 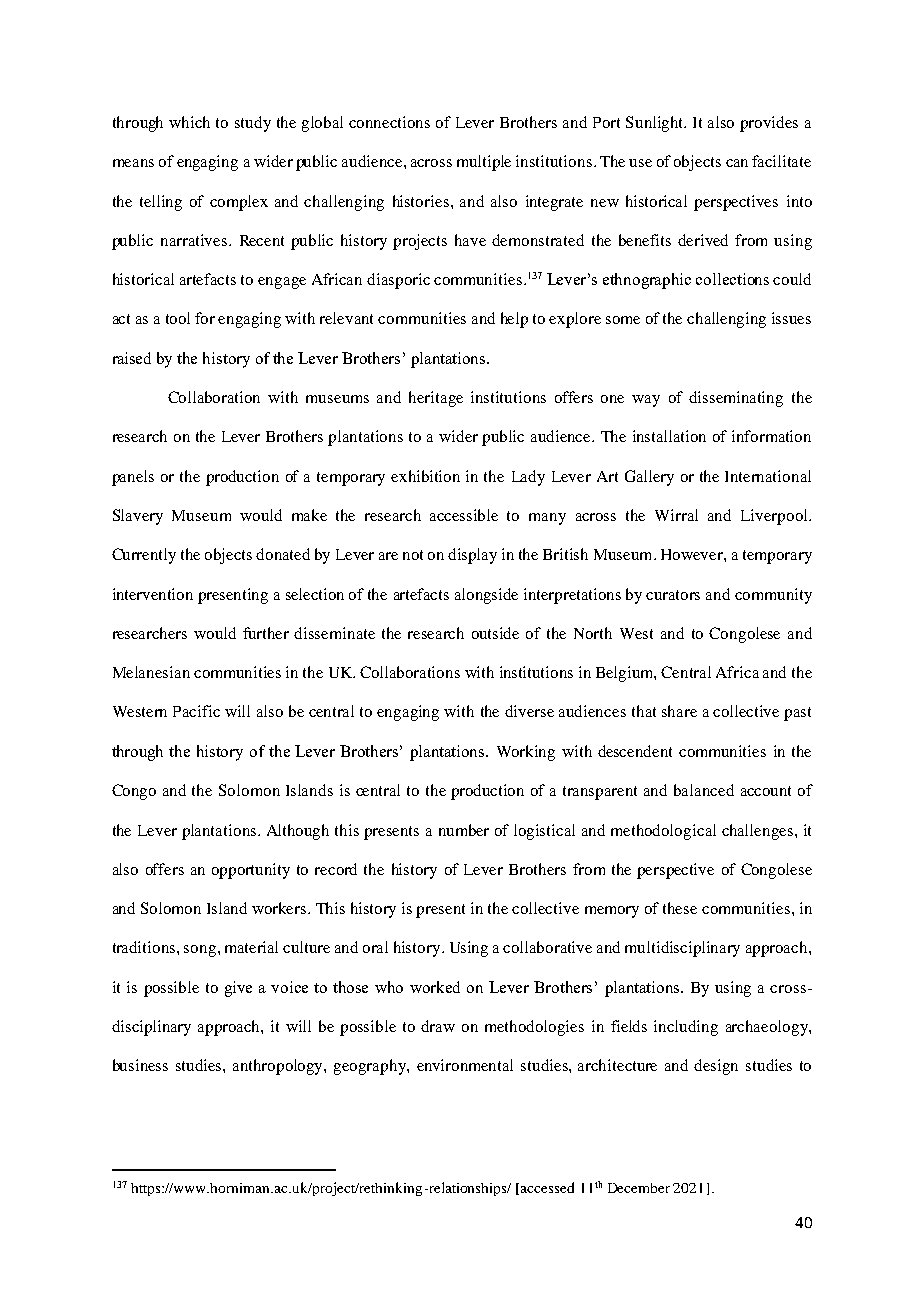 What do you see at coordinates (759, 832) in the image?
I see `challenges` at bounding box center [759, 832].
